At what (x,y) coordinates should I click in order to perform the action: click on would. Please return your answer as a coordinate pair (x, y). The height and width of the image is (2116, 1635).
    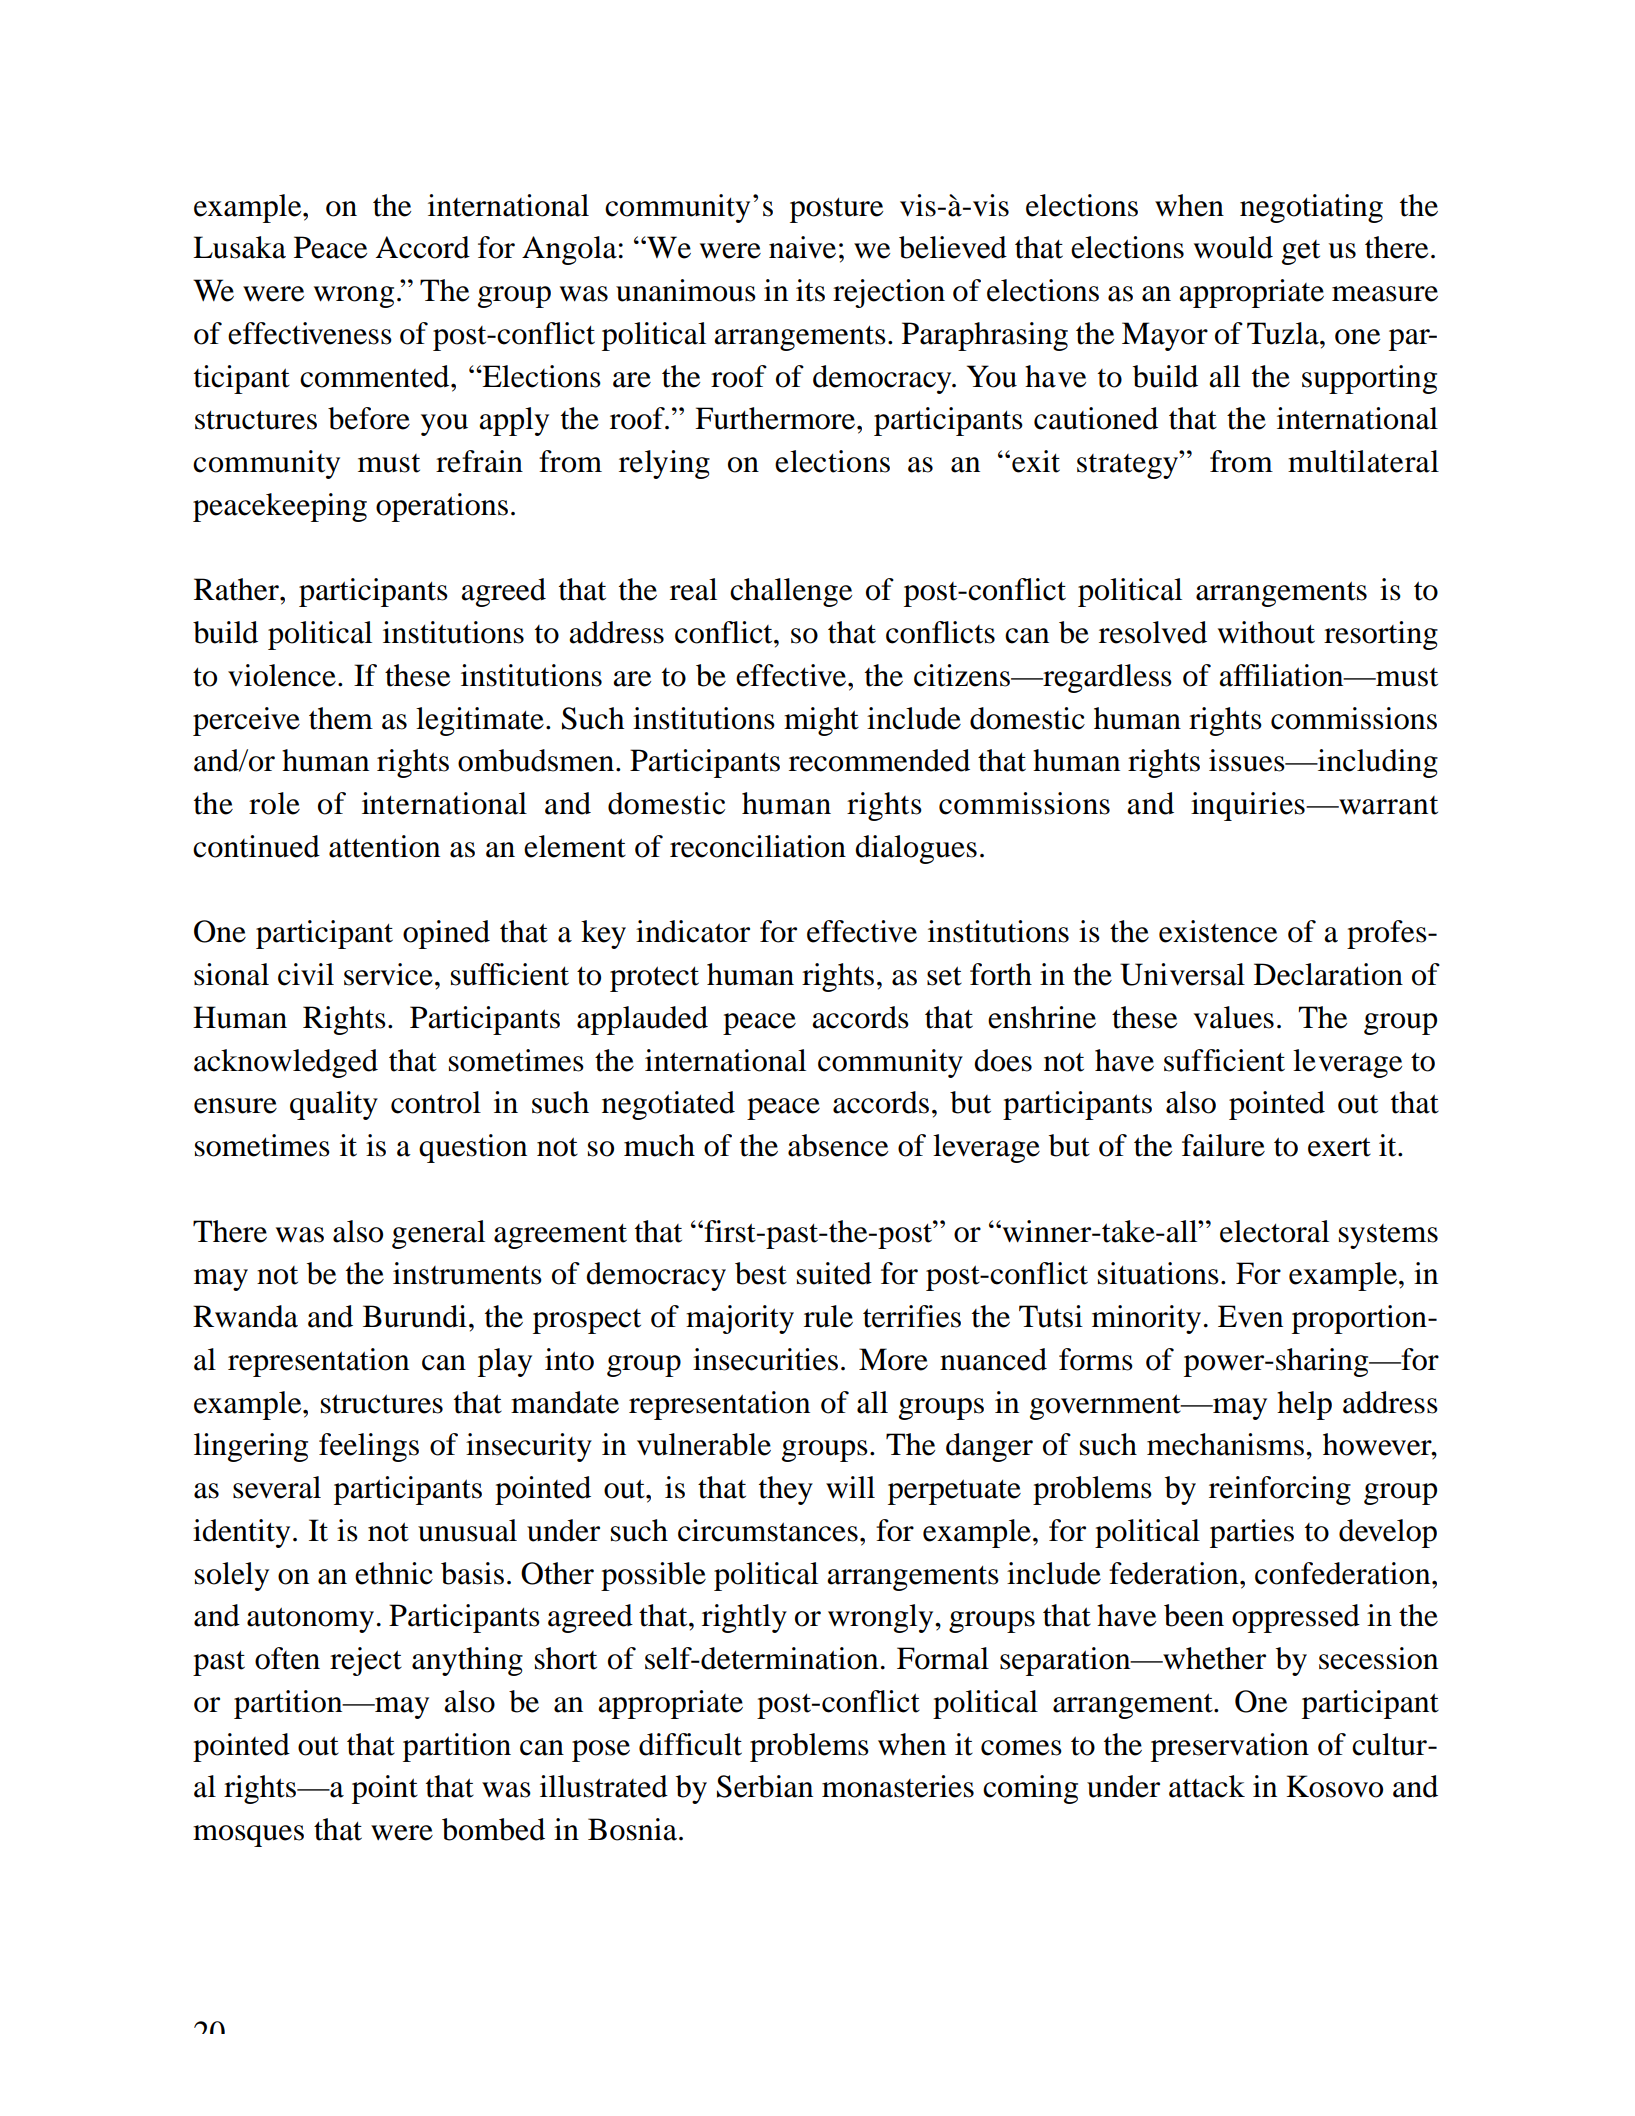
    Looking at the image, I should click on (1233, 247).
